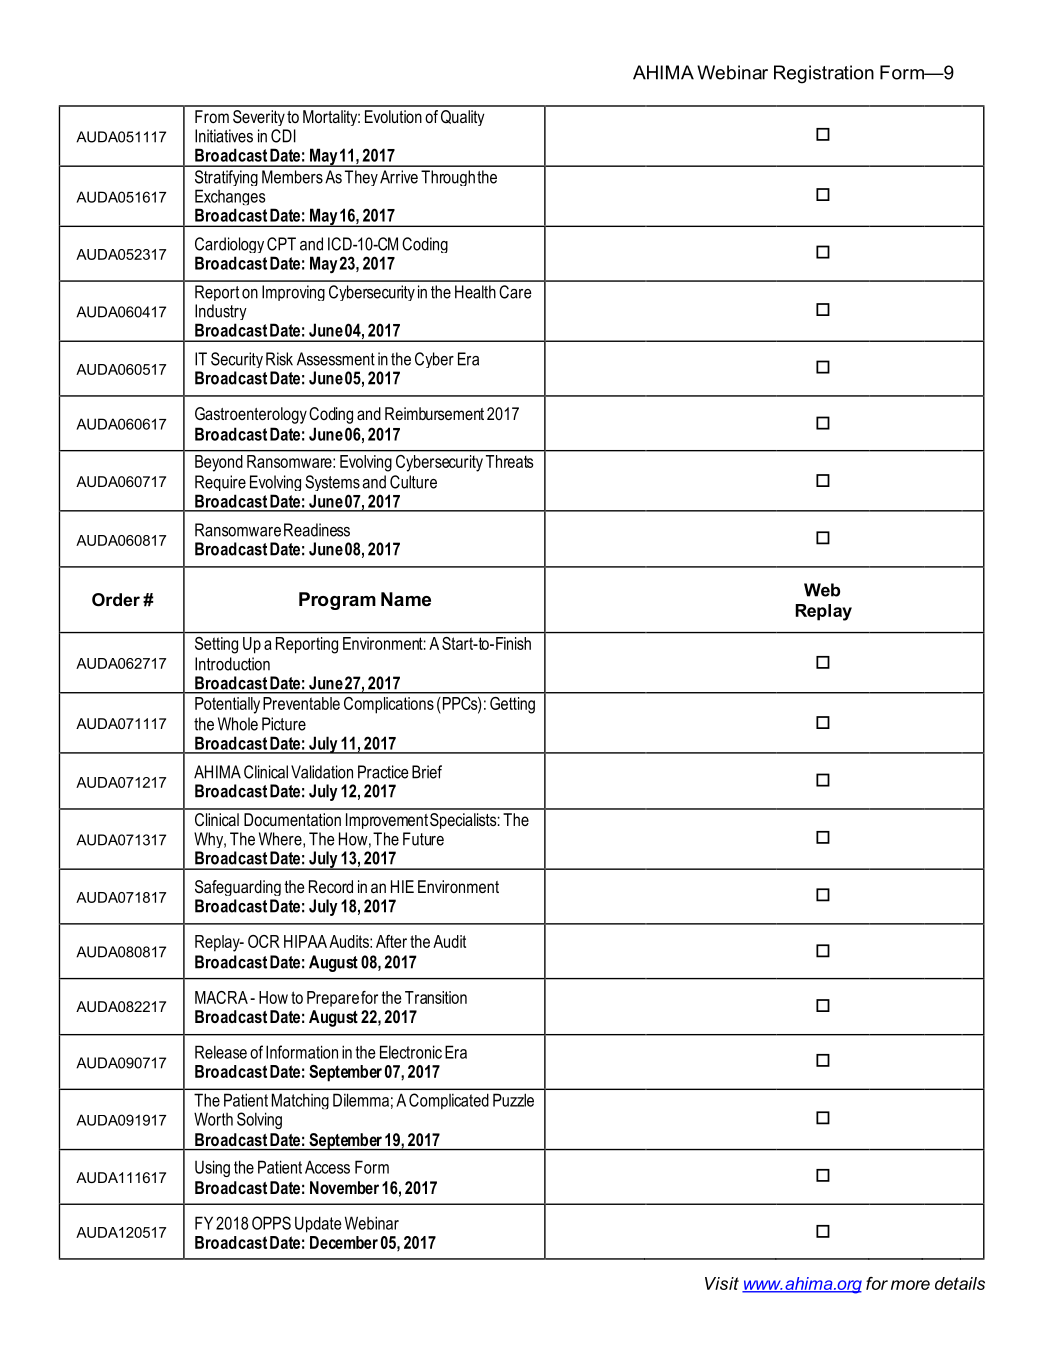 The height and width of the document is (1354, 1046). I want to click on Introduction, so click(232, 664).
